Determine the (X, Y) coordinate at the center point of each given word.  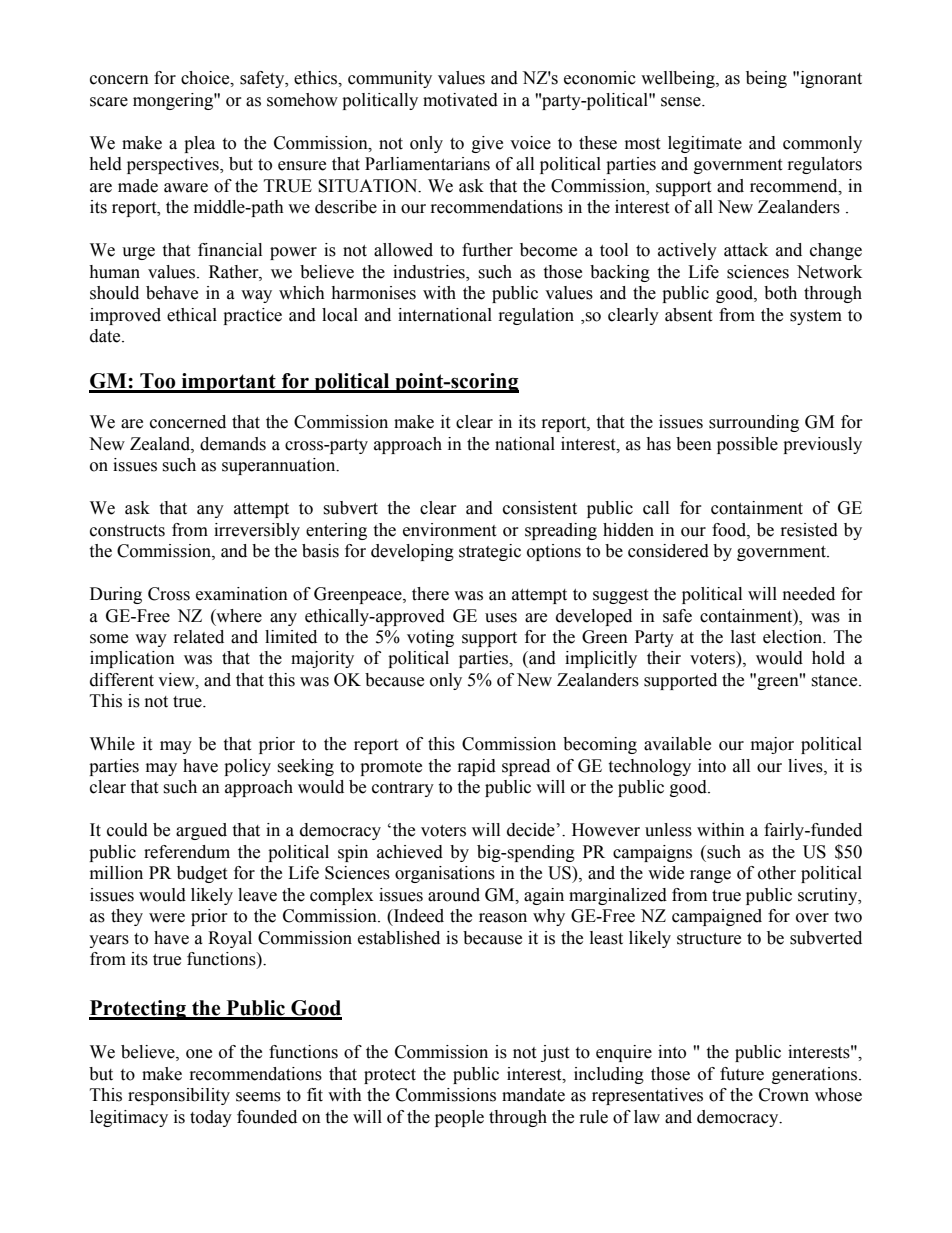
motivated (460, 100)
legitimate (705, 144)
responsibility (179, 1096)
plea (199, 144)
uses (501, 618)
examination (242, 594)
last (743, 637)
